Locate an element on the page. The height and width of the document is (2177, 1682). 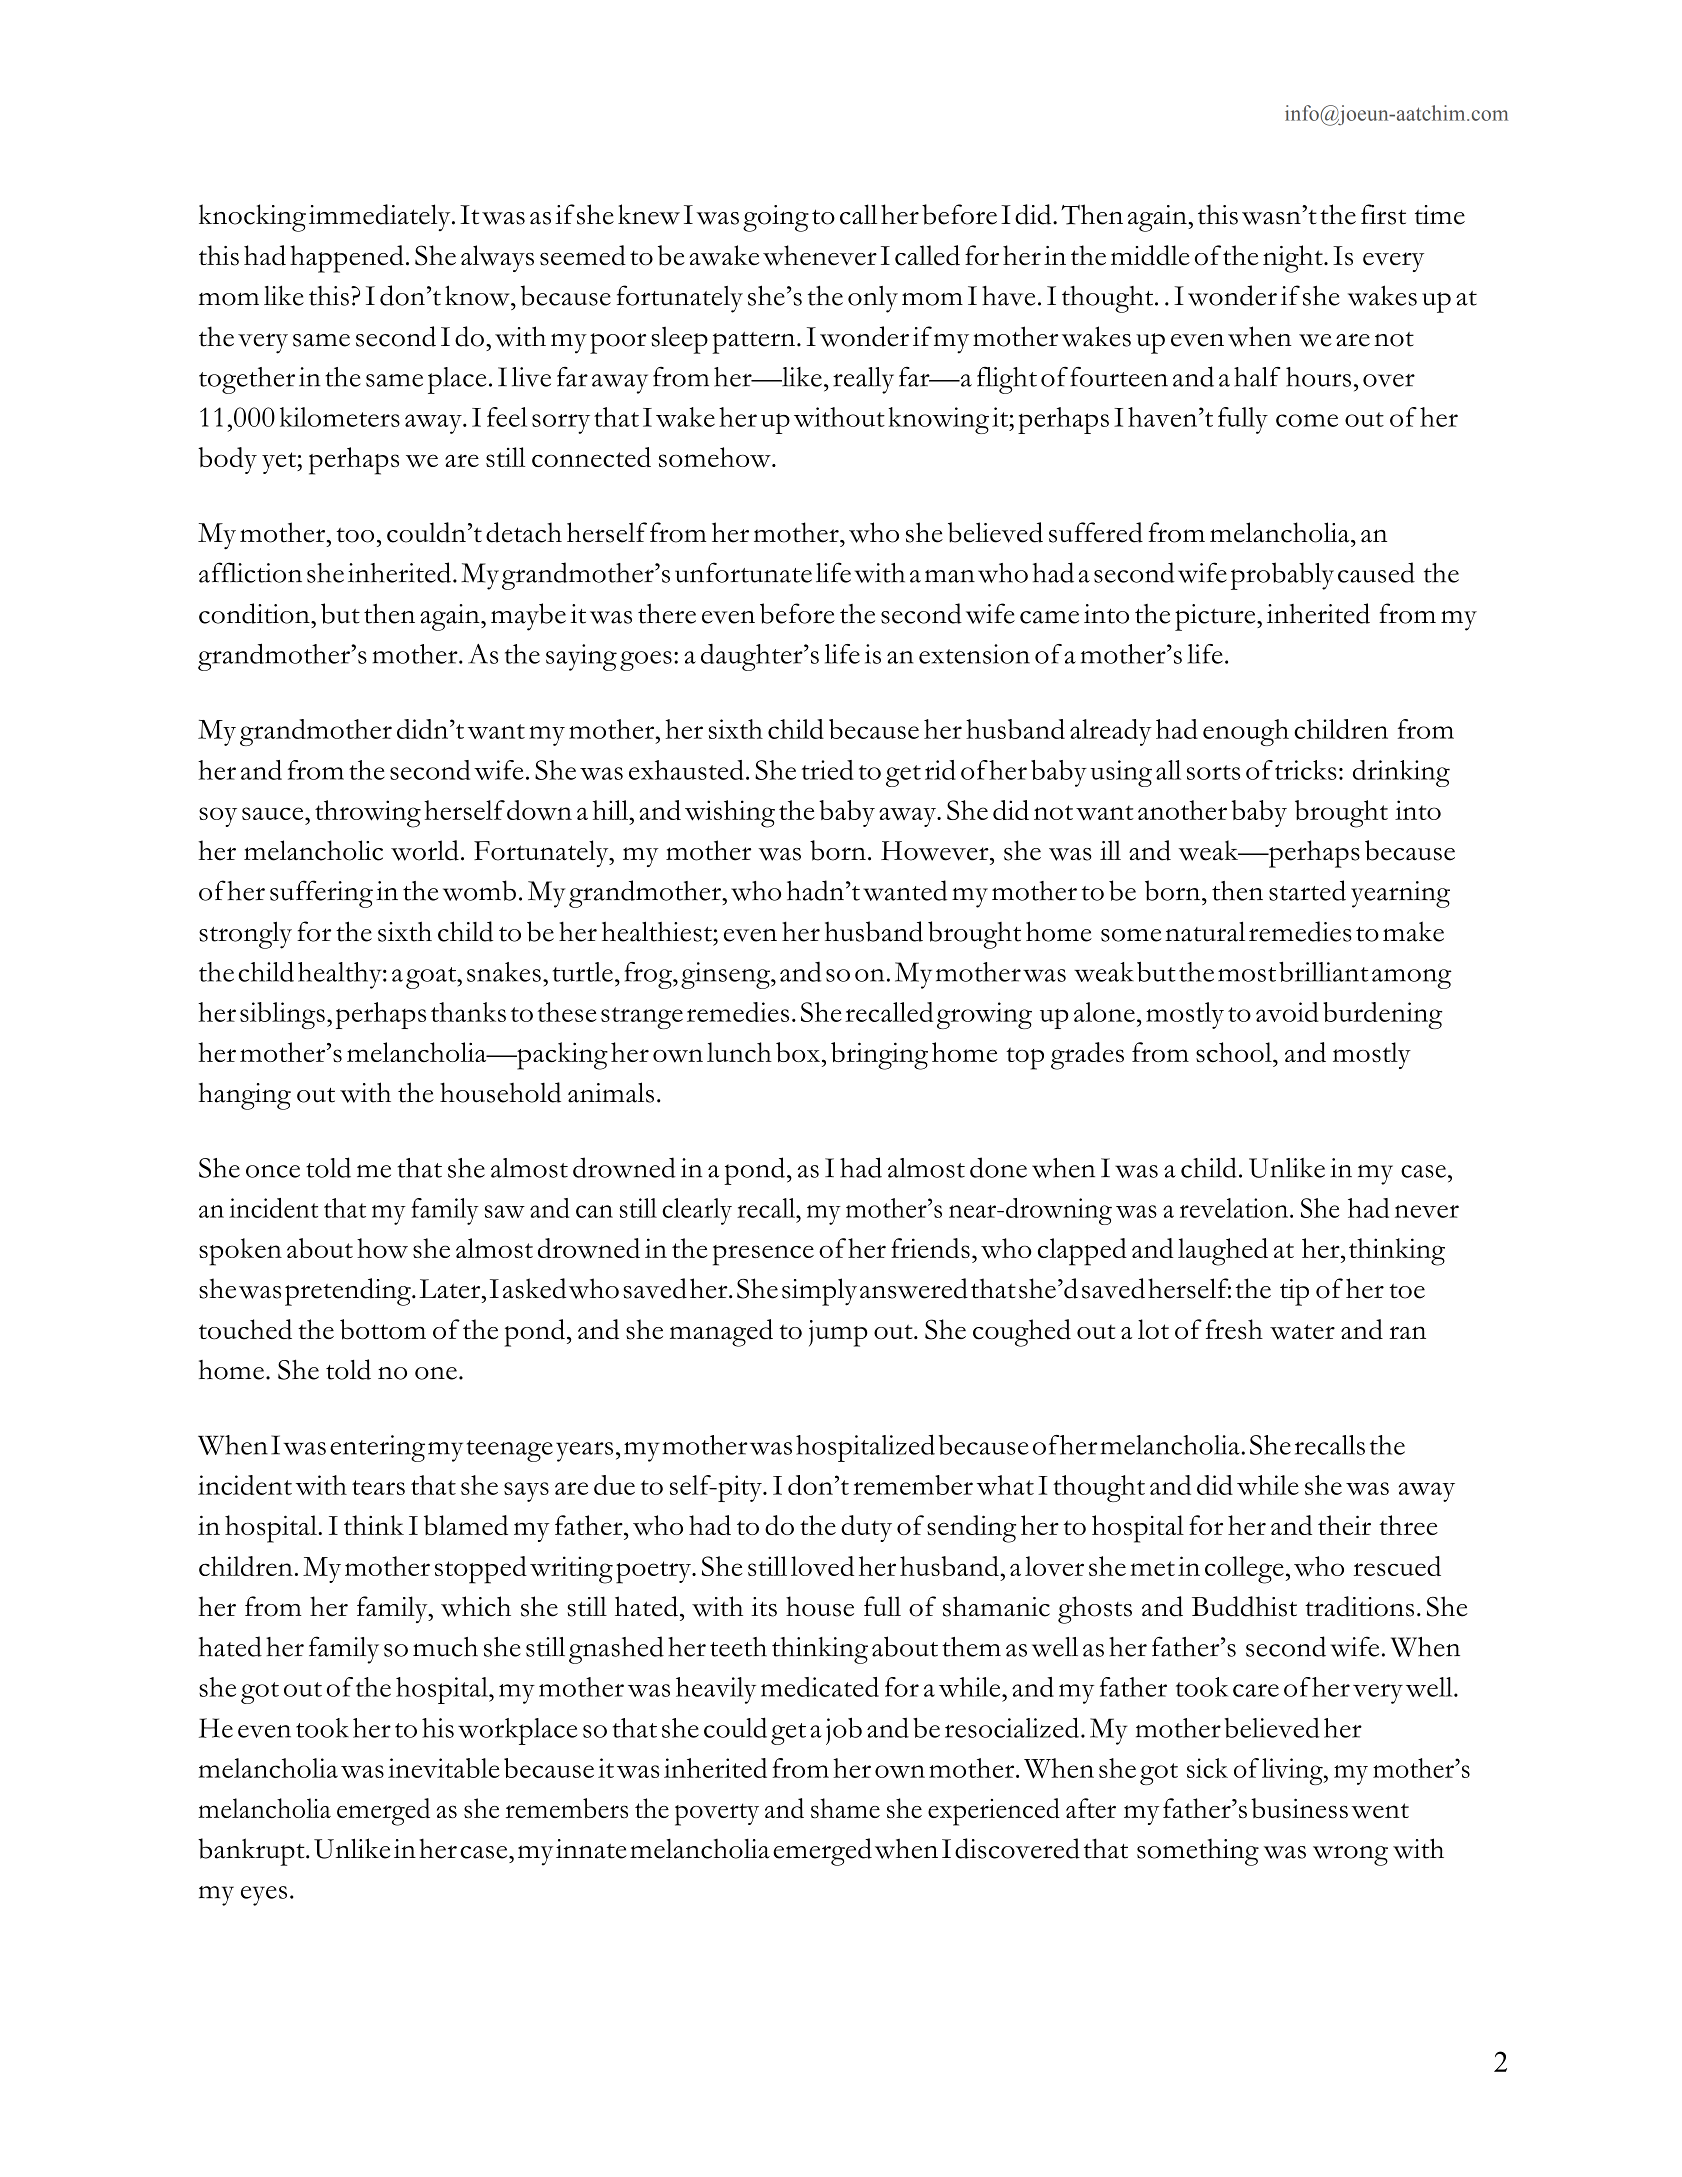
hanging is located at coordinates (244, 1096).
